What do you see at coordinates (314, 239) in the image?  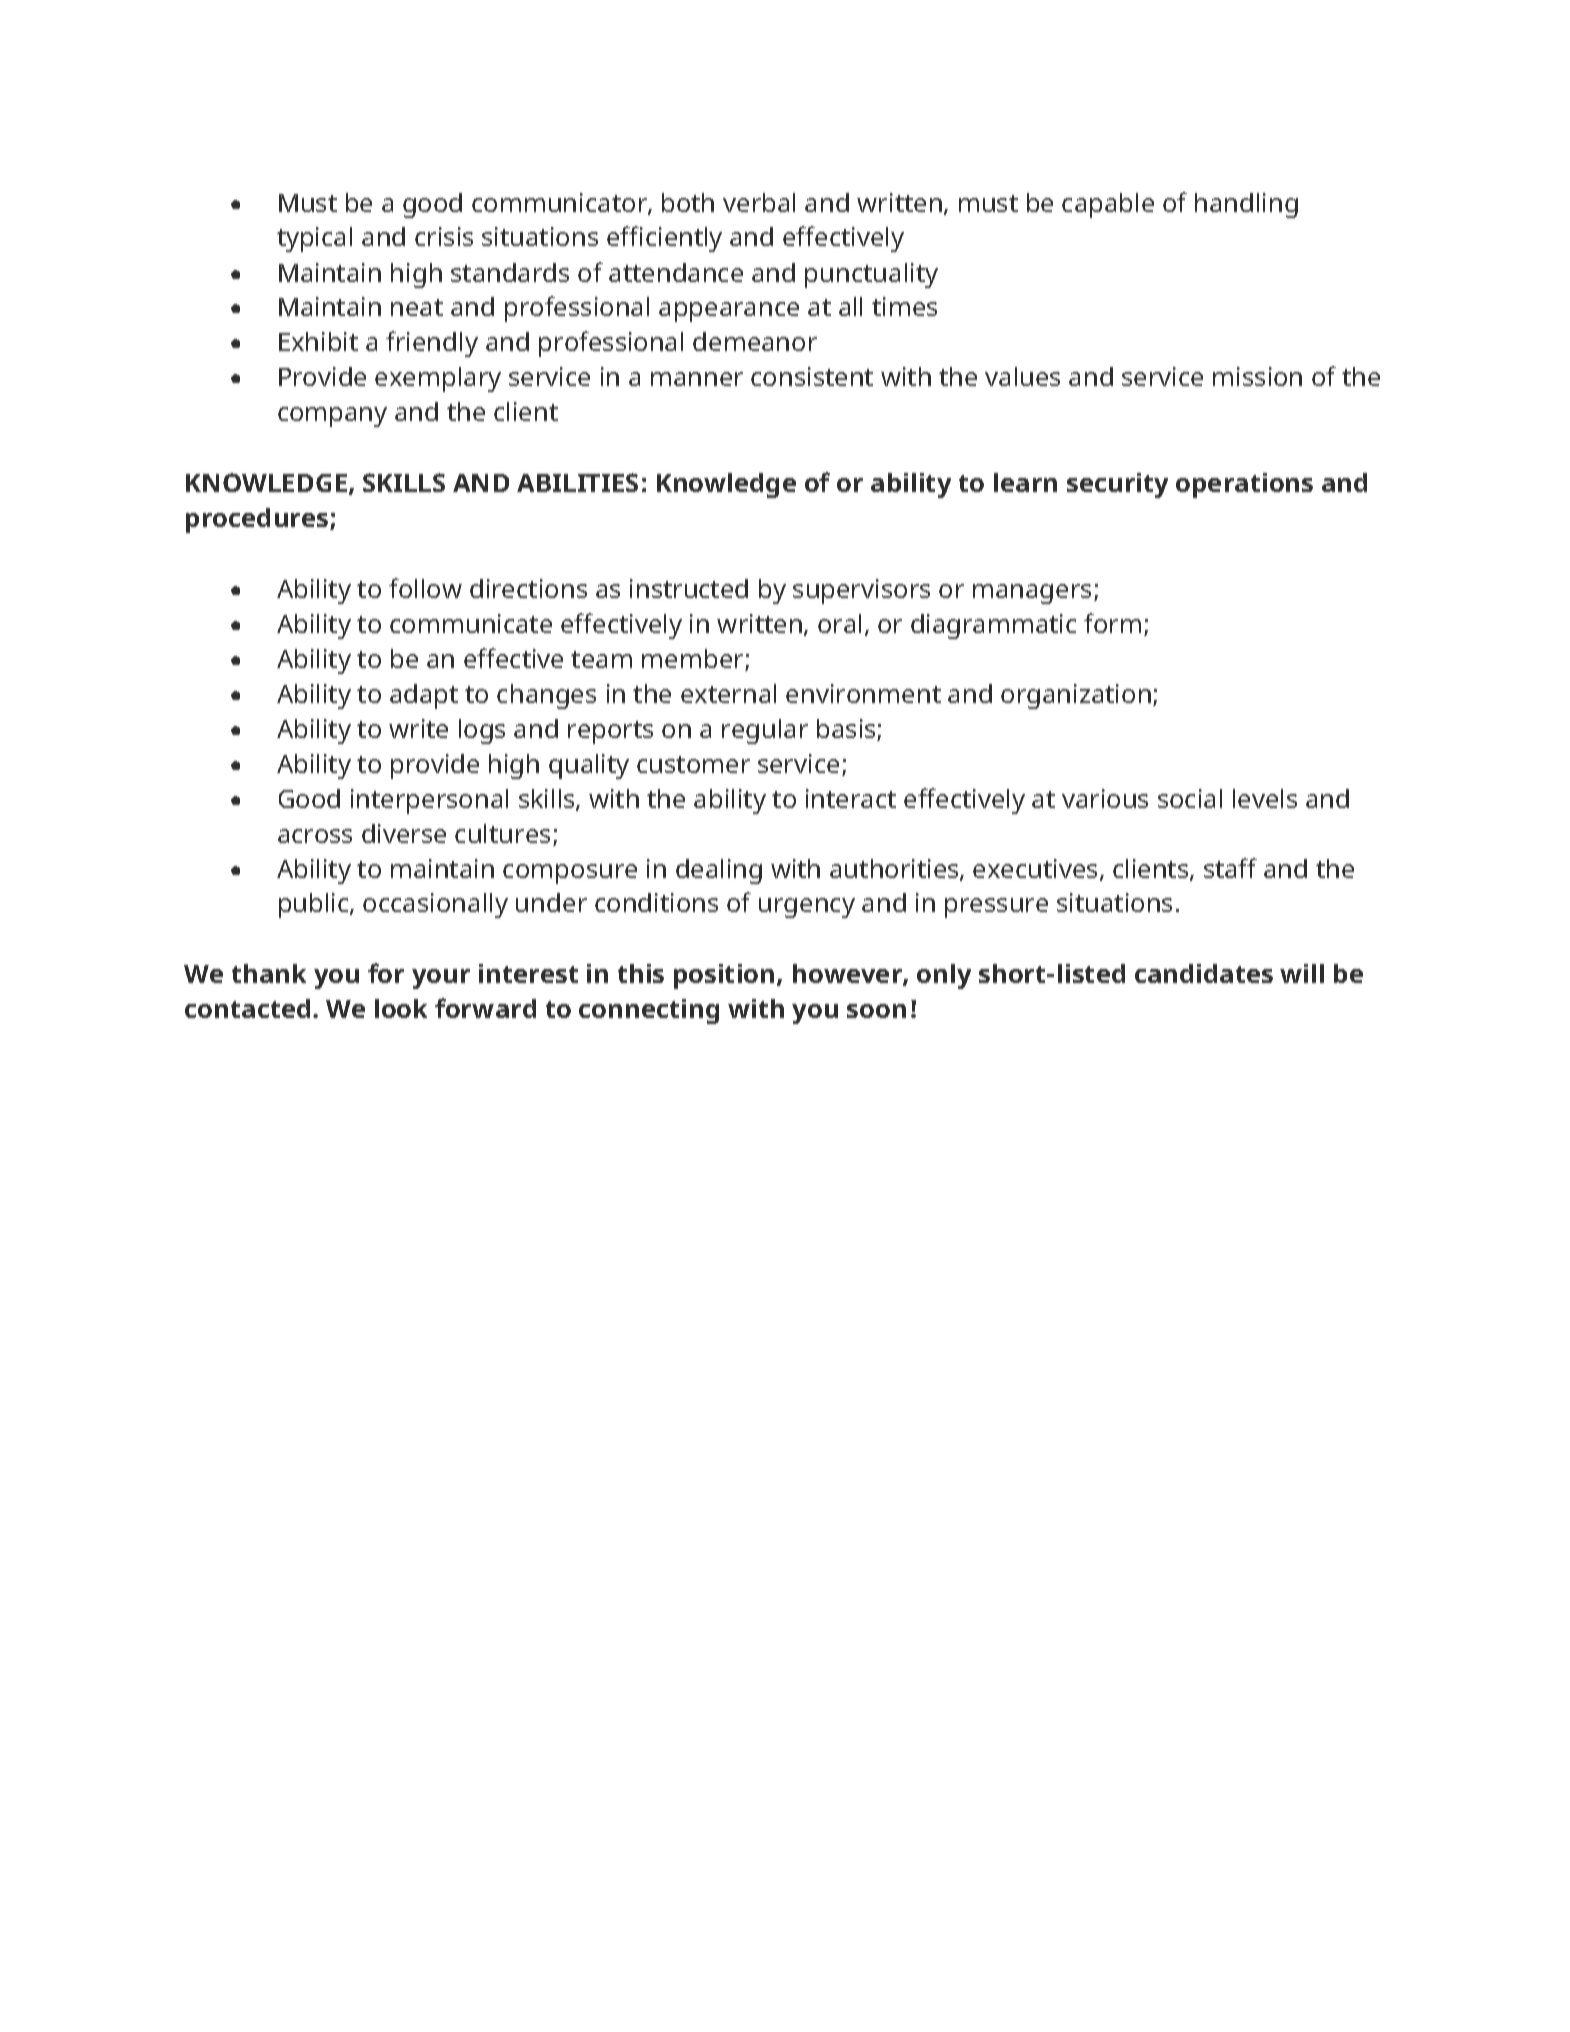 I see `typical` at bounding box center [314, 239].
